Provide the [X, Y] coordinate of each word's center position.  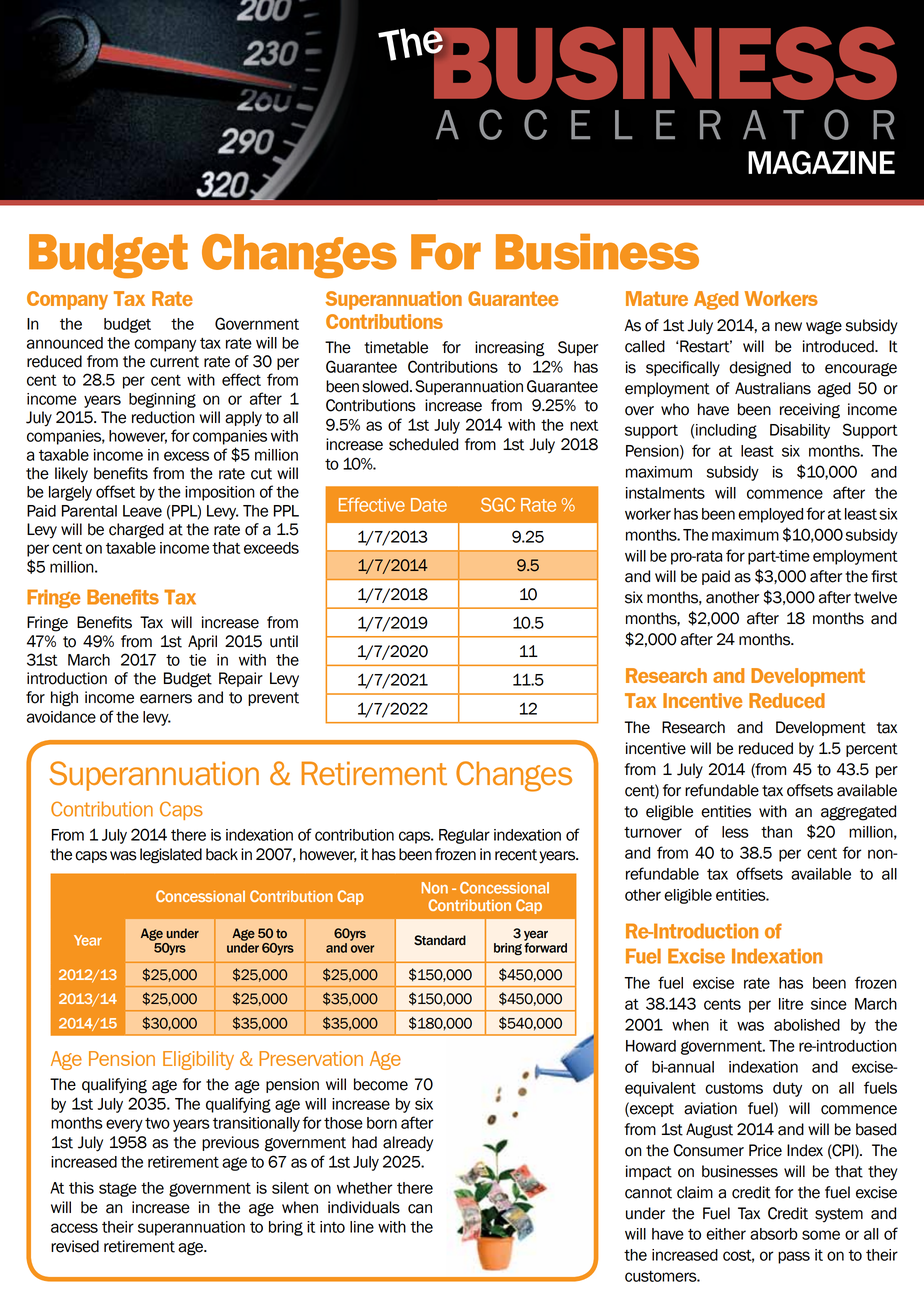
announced [65, 343]
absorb [774, 1234]
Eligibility [198, 1060]
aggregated [858, 813]
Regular [464, 836]
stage [118, 1190]
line [362, 1227]
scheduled [423, 444]
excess [186, 456]
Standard [440, 940]
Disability [800, 431]
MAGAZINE [821, 163]
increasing [510, 349]
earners [166, 699]
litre [791, 1004]
